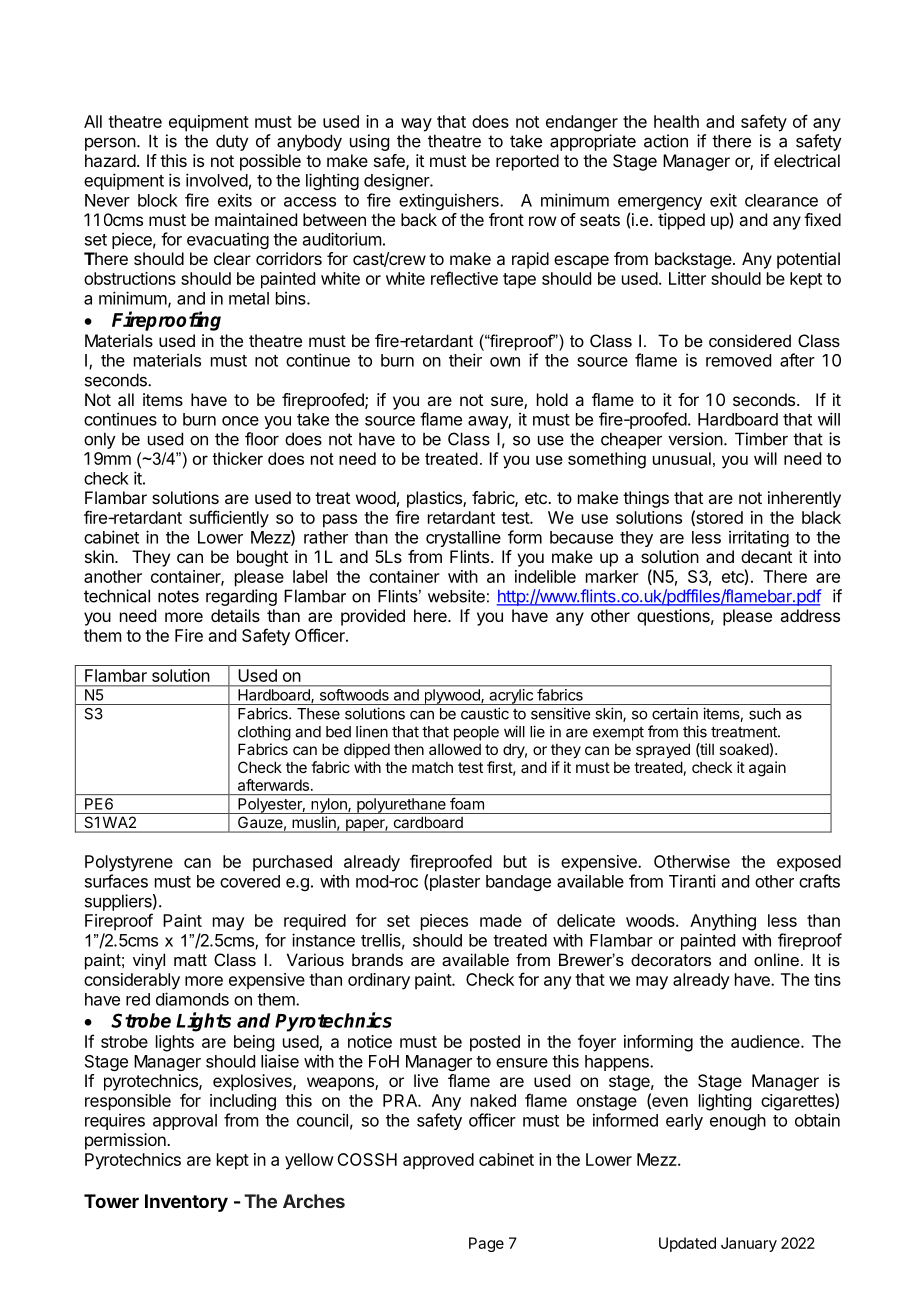 Image resolution: width=924 pixels, height=1308 pixels. I want to click on details, so click(235, 615).
